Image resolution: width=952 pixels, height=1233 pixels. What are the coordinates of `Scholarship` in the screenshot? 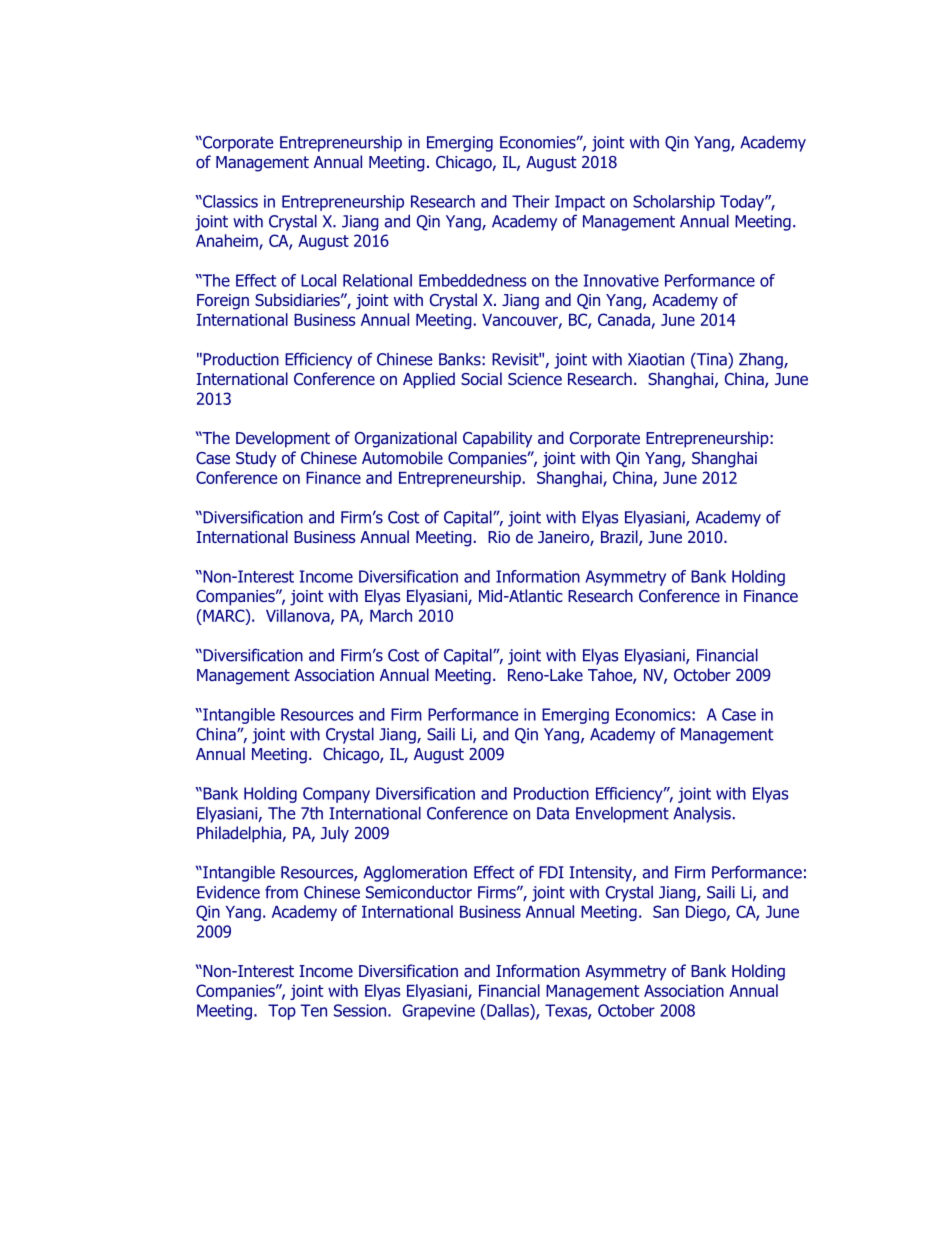 It's located at (674, 203).
